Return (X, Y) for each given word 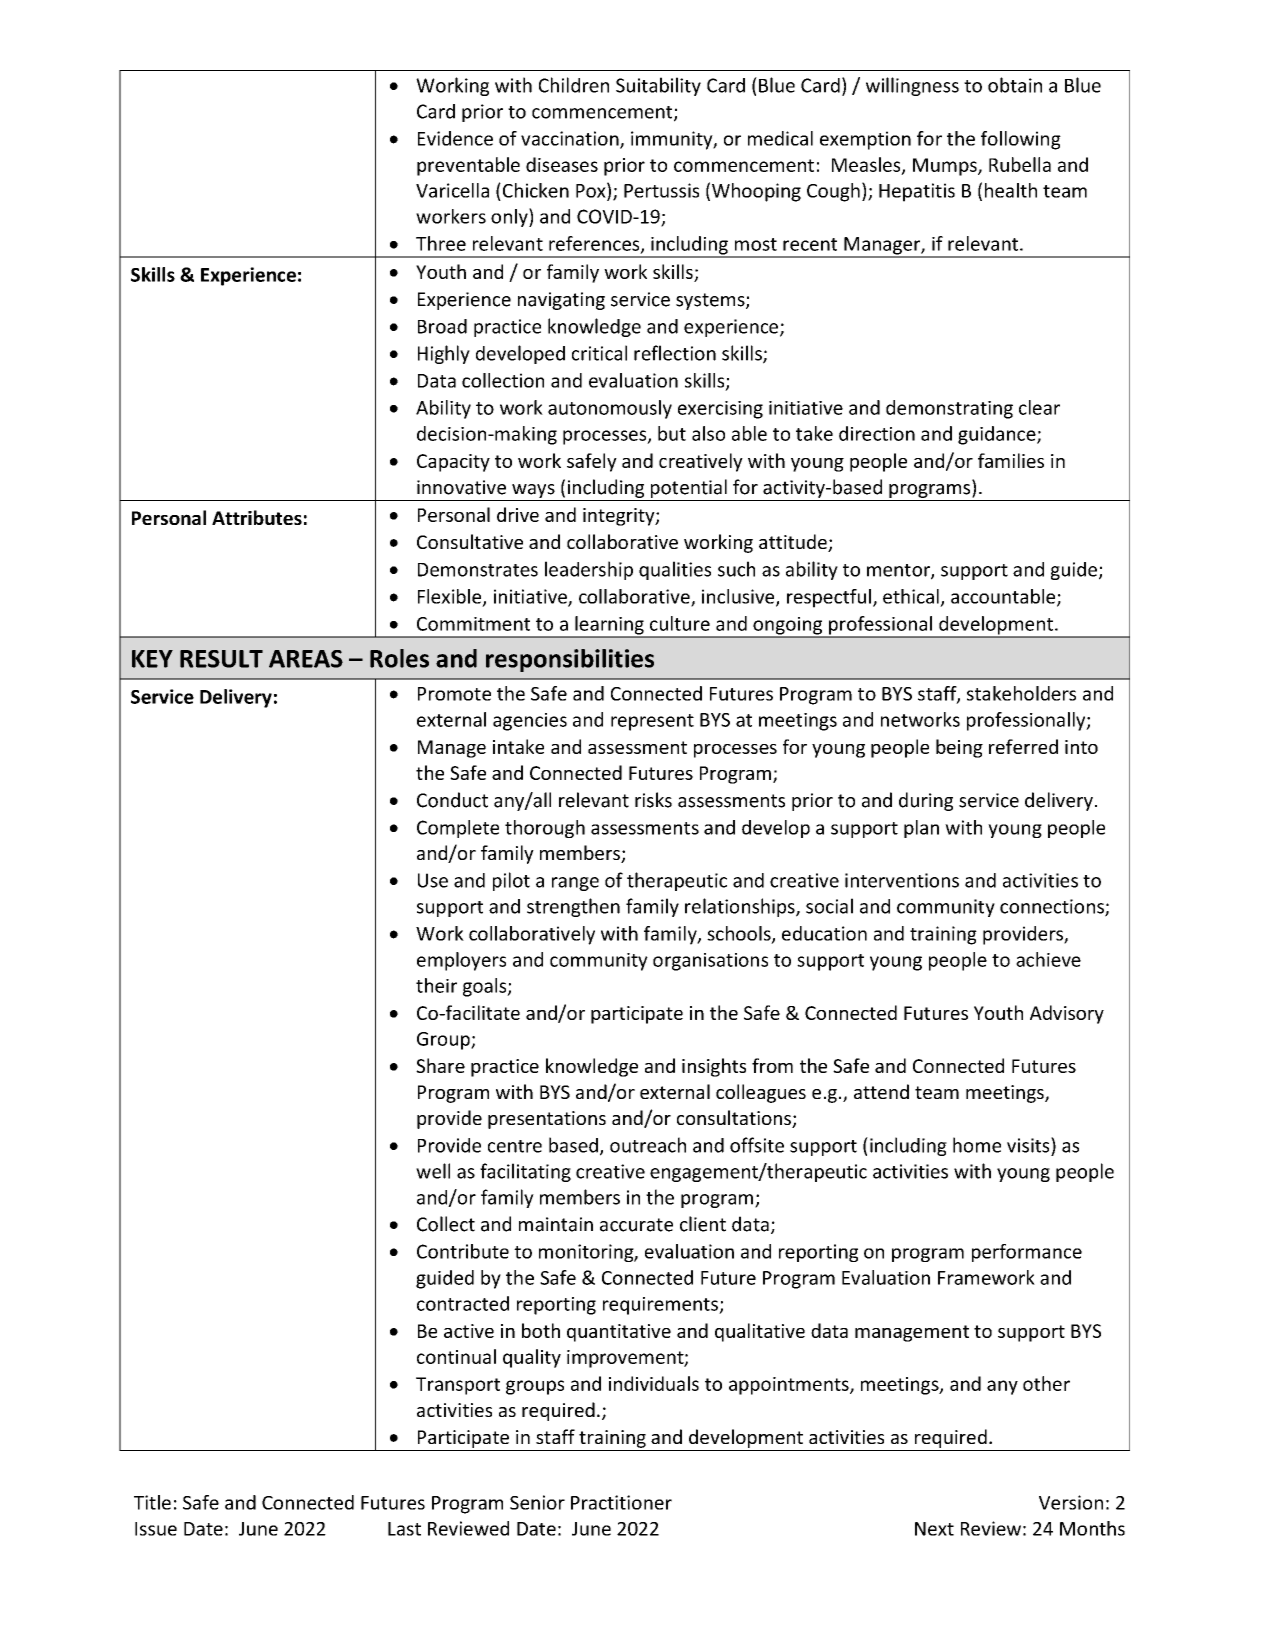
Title (152, 1502)
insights (714, 1067)
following (1021, 140)
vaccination (571, 139)
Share (440, 1065)
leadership (589, 570)
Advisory (1067, 1014)
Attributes (257, 517)
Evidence (455, 138)
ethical (911, 596)
